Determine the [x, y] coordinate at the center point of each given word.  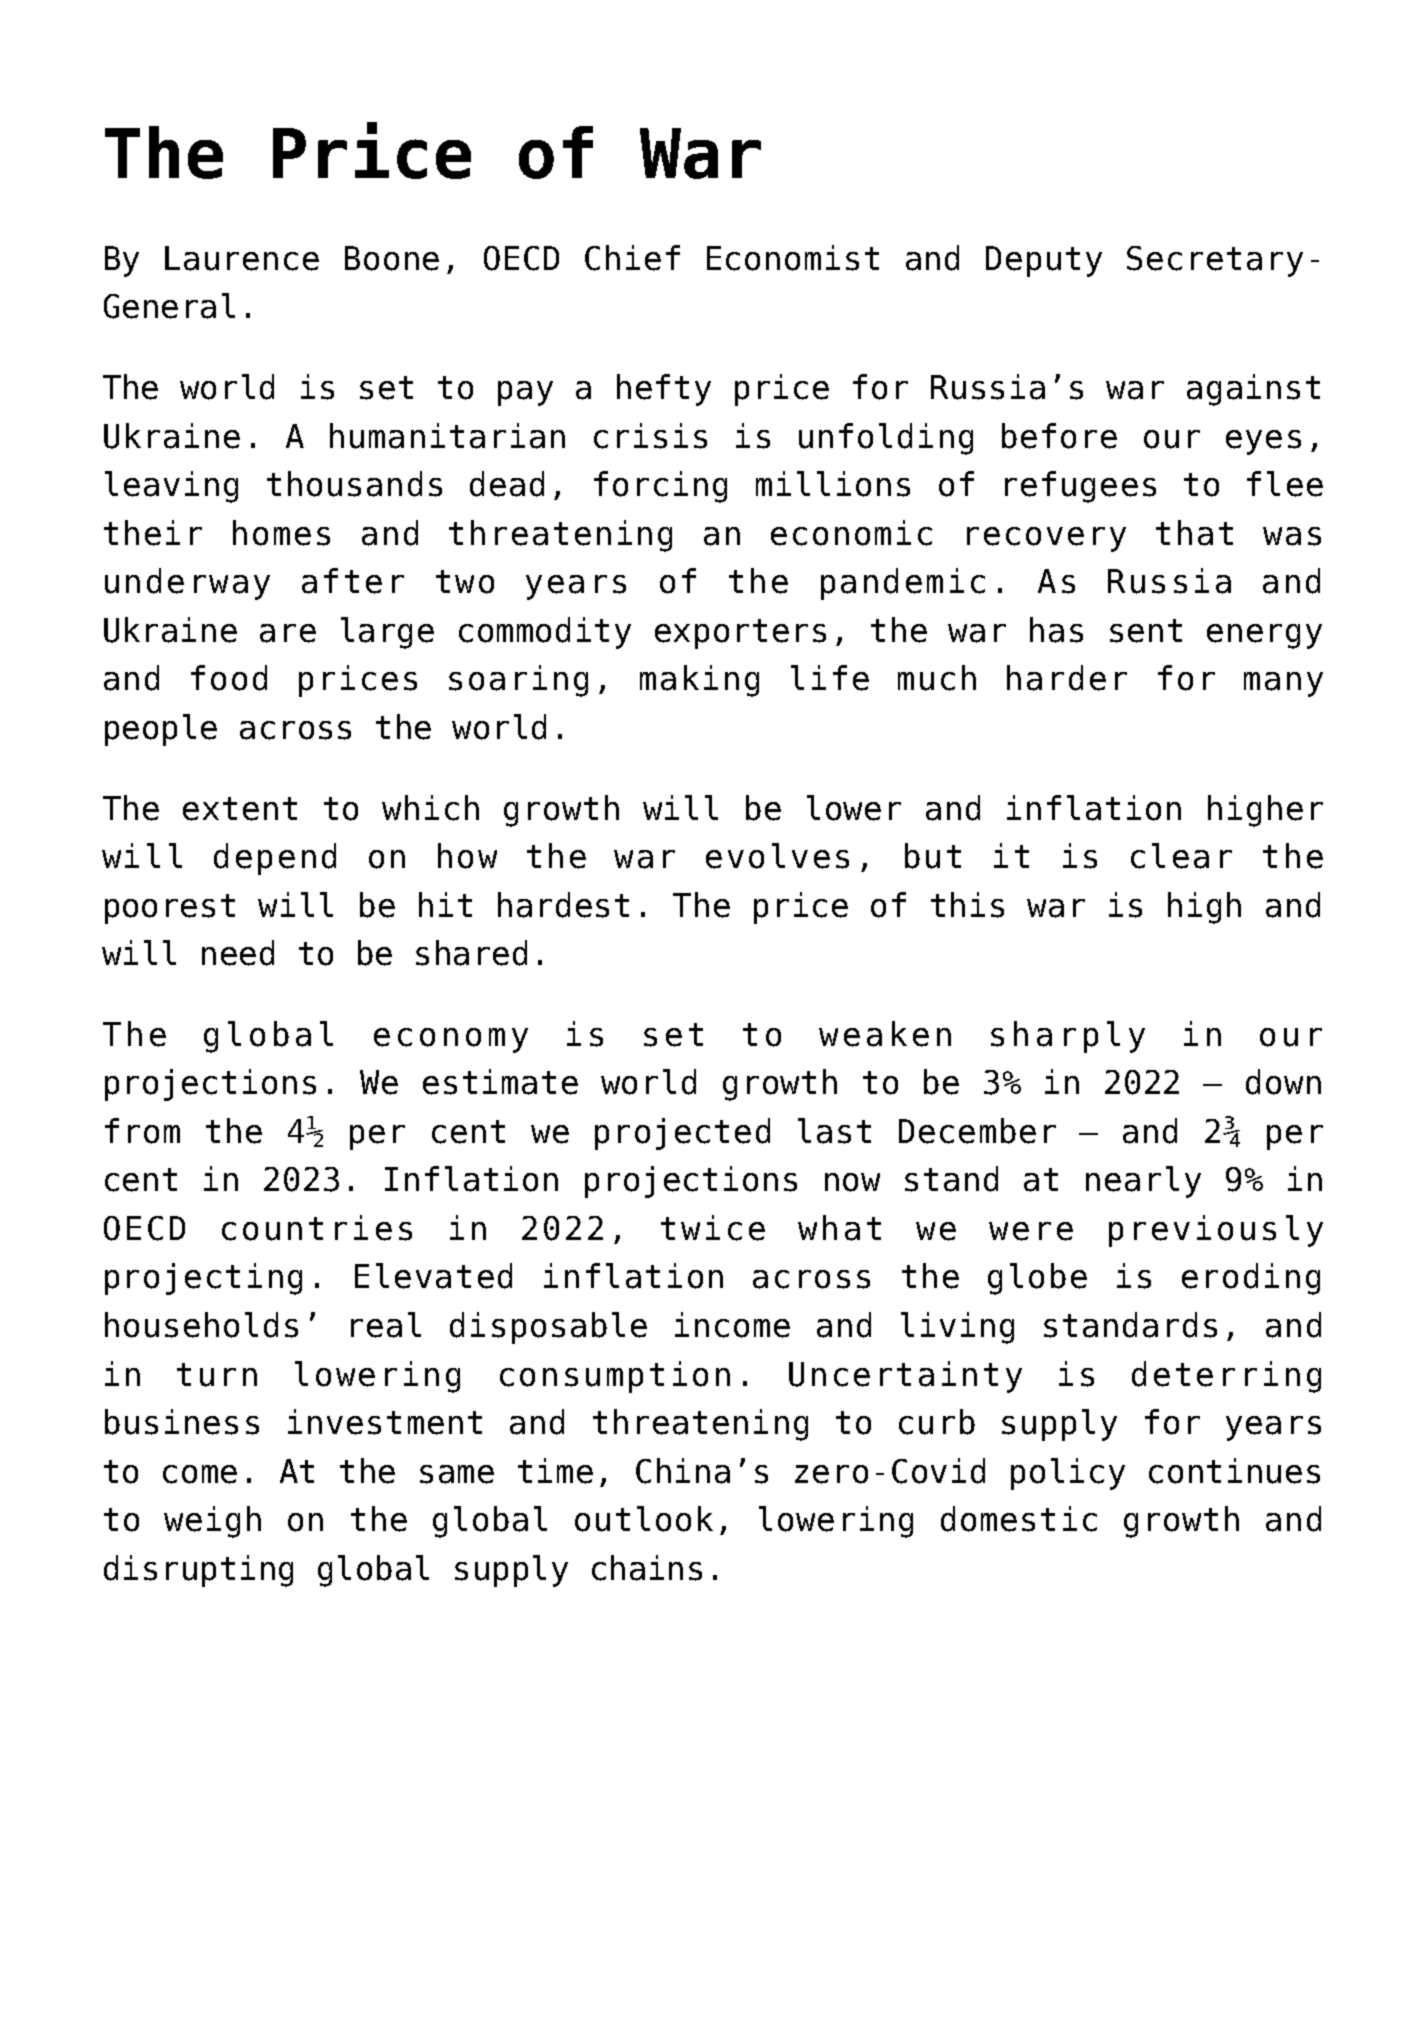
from [142, 1131]
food [229, 678]
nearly [1143, 1182]
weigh [212, 1522]
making [699, 681]
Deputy [1044, 261]
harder [1067, 678]
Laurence [242, 258]
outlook [644, 1519]
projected [682, 1134]
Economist [793, 258]
